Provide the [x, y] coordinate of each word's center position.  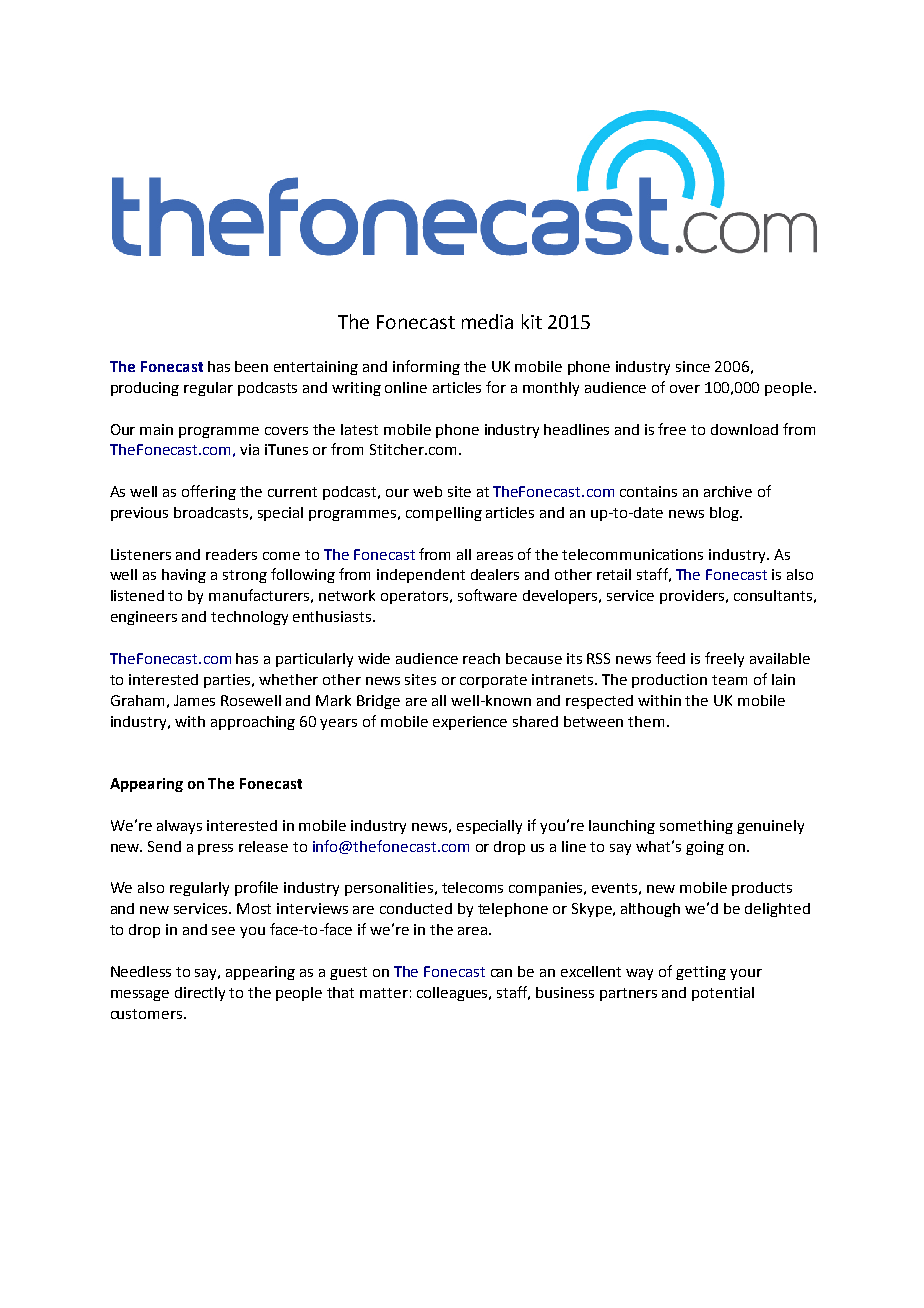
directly [200, 994]
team [729, 680]
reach [481, 658]
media [487, 321]
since [693, 366]
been [251, 366]
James [194, 700]
